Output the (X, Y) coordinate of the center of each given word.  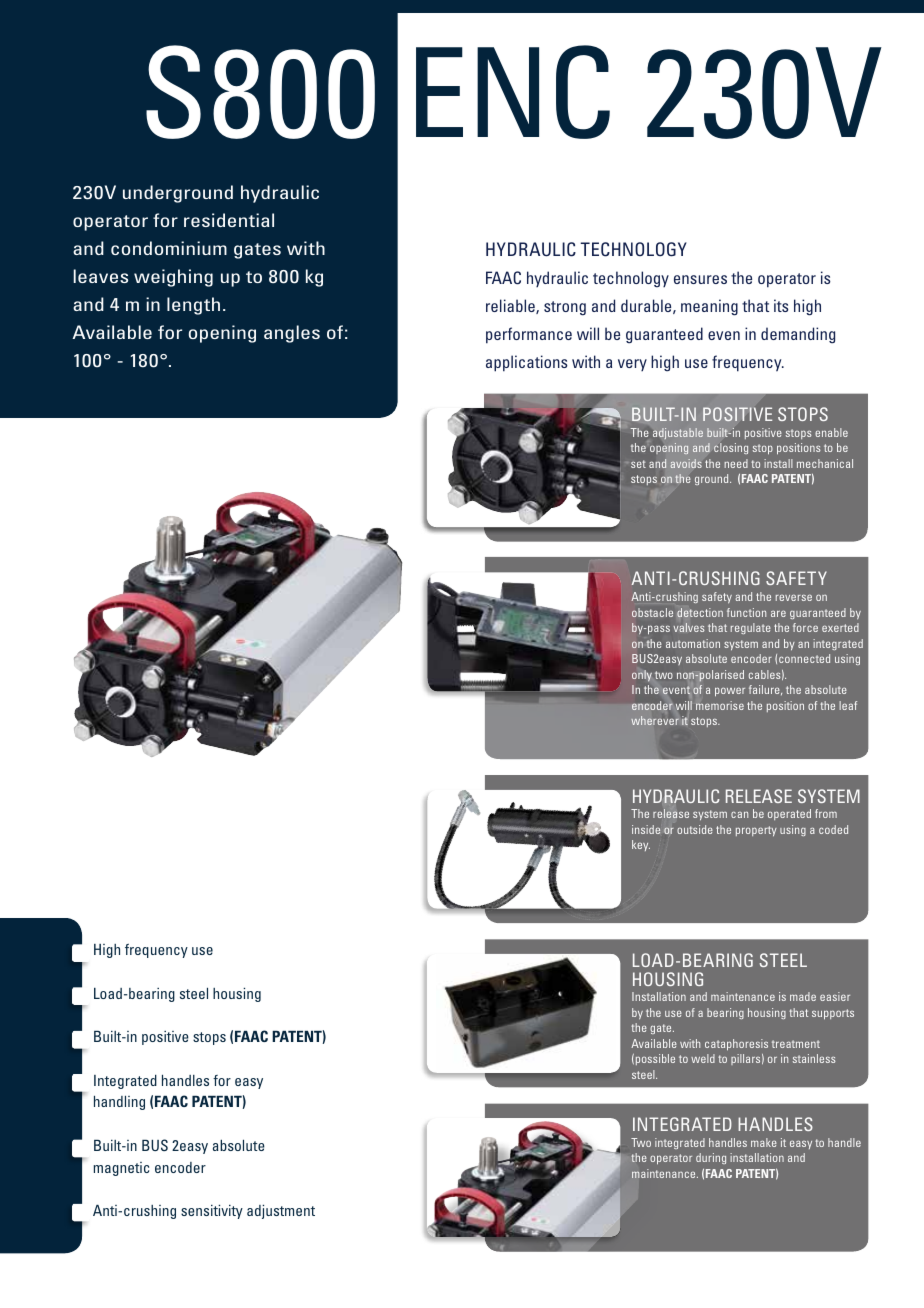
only (642, 676)
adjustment (281, 1212)
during (711, 1158)
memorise (720, 705)
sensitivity (212, 1212)
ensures (700, 279)
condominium (169, 248)
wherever (655, 720)
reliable (511, 306)
